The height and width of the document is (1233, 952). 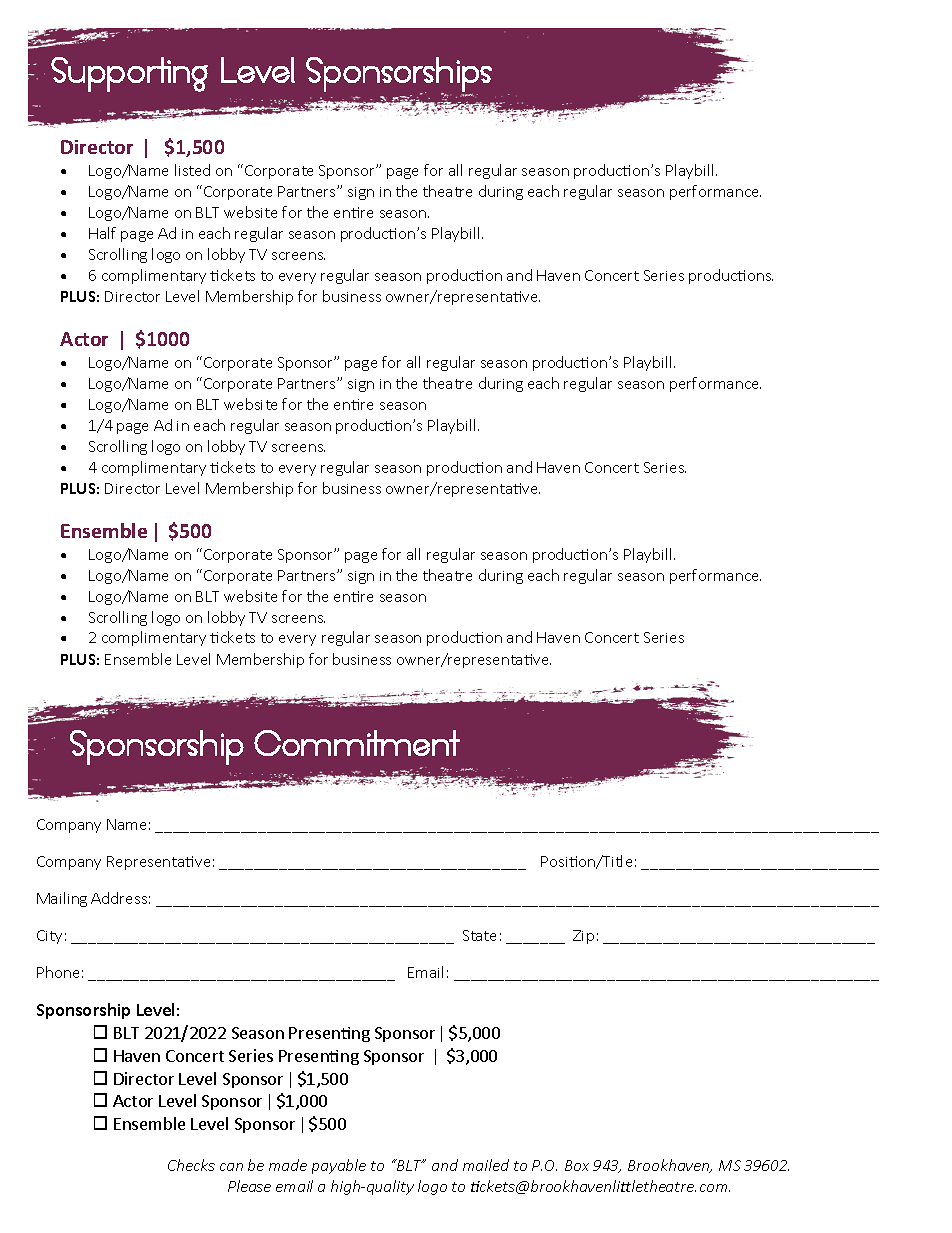 I want to click on payable, so click(x=339, y=1166).
